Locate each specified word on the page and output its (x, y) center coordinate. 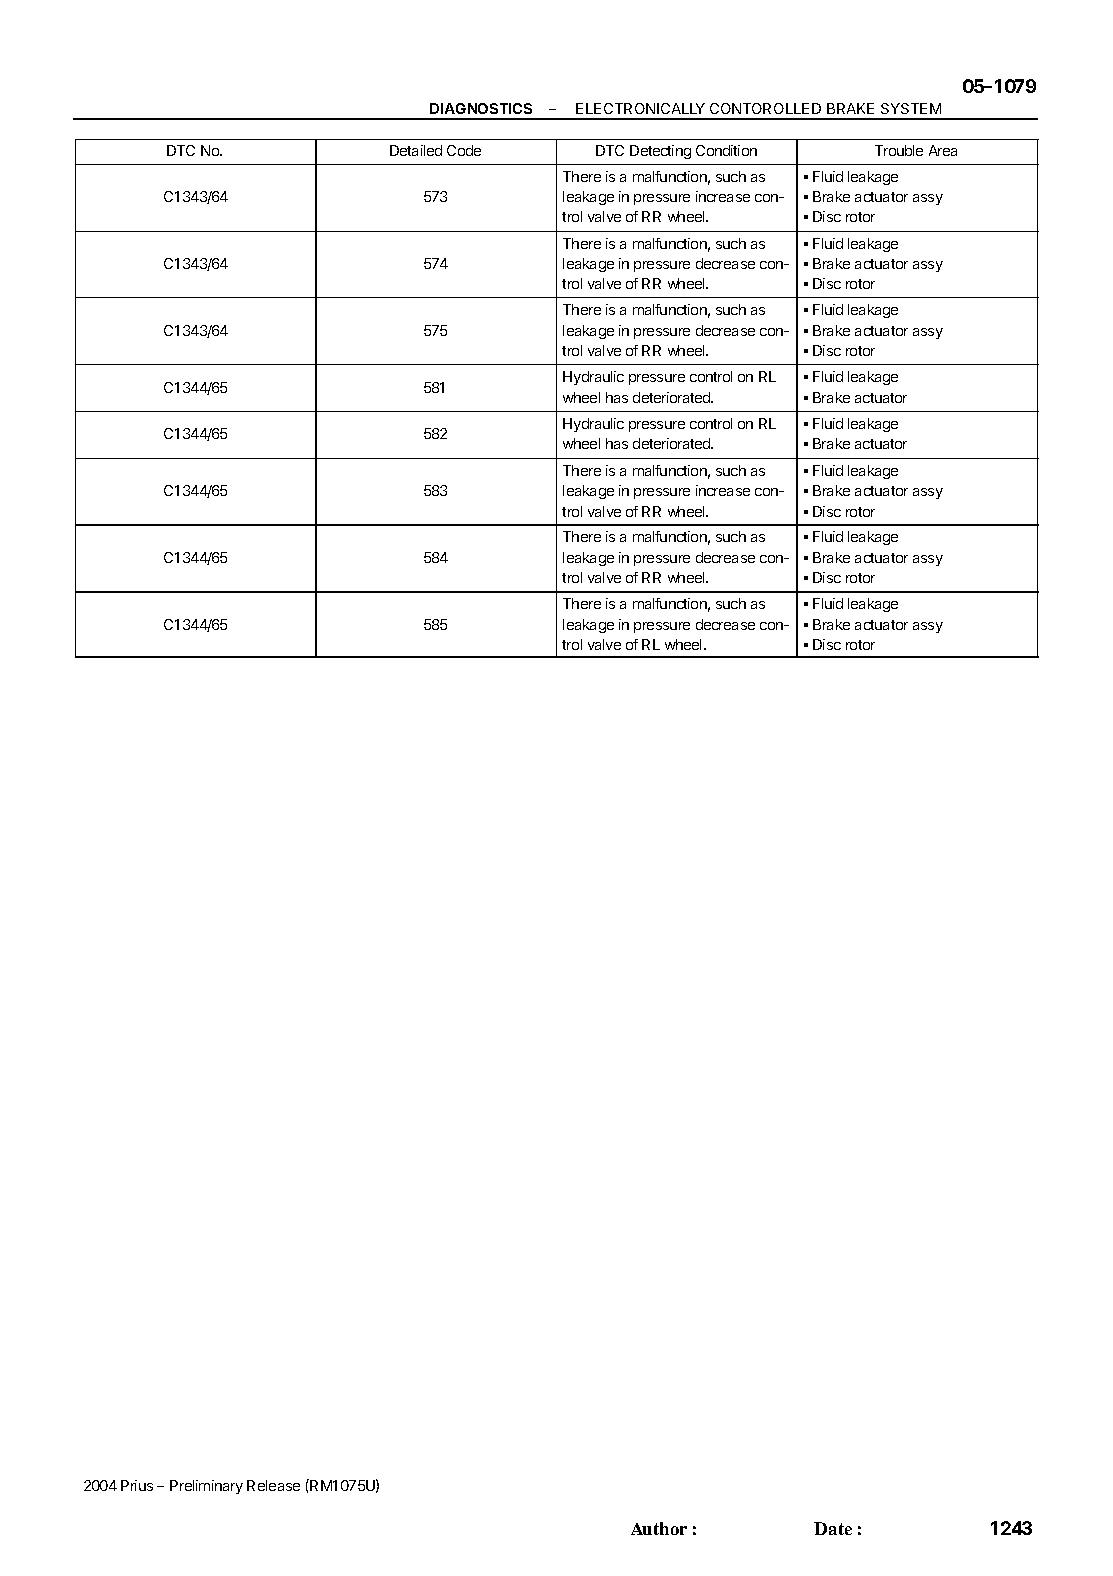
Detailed (416, 150)
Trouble (899, 150)
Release (273, 1485)
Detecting (660, 152)
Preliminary (206, 1487)
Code (464, 150)
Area (943, 150)
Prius (137, 1485)
